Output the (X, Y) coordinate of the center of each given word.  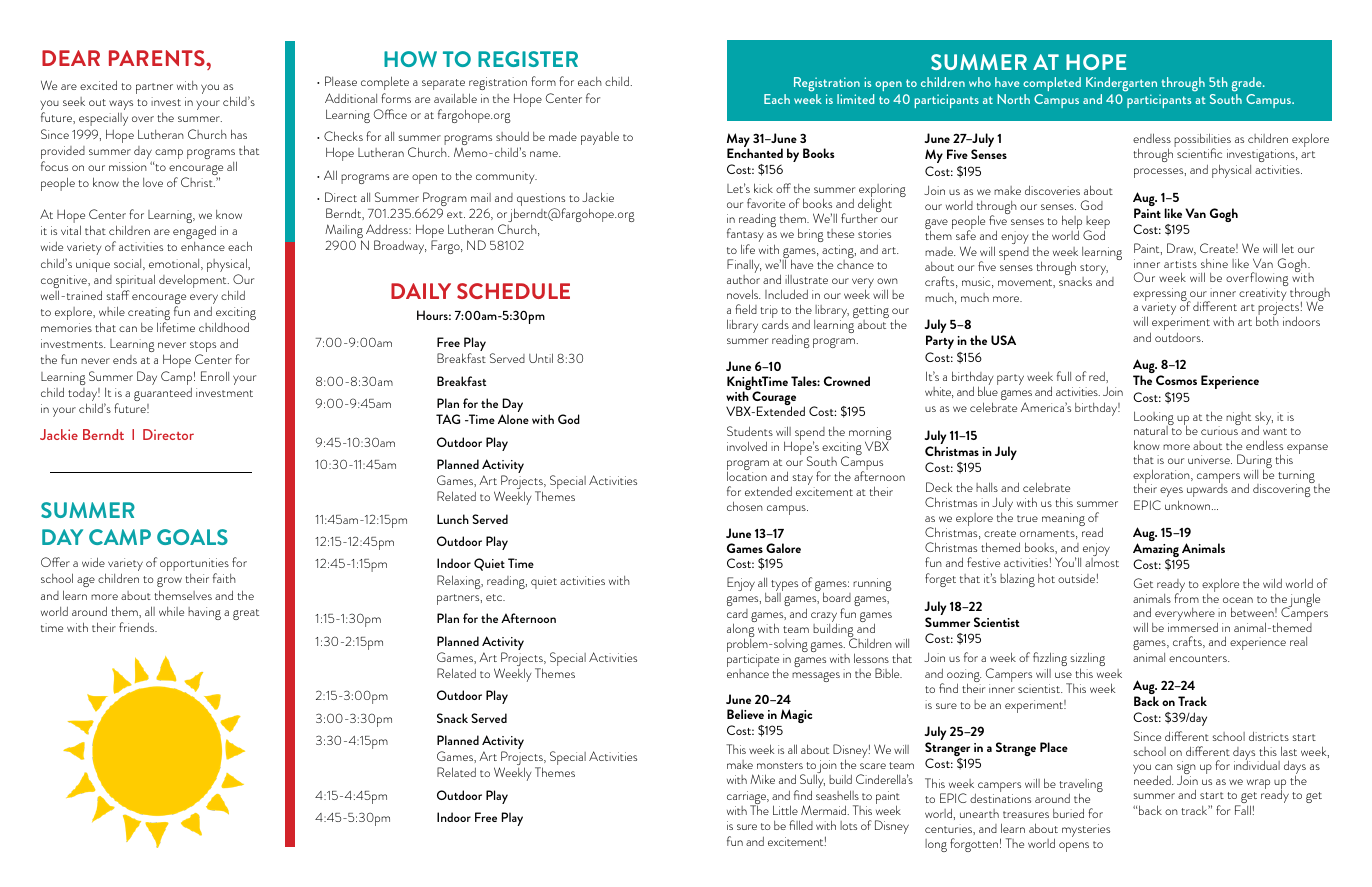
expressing (1161, 296)
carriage (748, 799)
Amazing (1156, 551)
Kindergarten (1121, 84)
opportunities (194, 566)
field (746, 309)
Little (785, 810)
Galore (783, 548)
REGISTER (528, 59)
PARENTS (158, 58)
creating (149, 315)
